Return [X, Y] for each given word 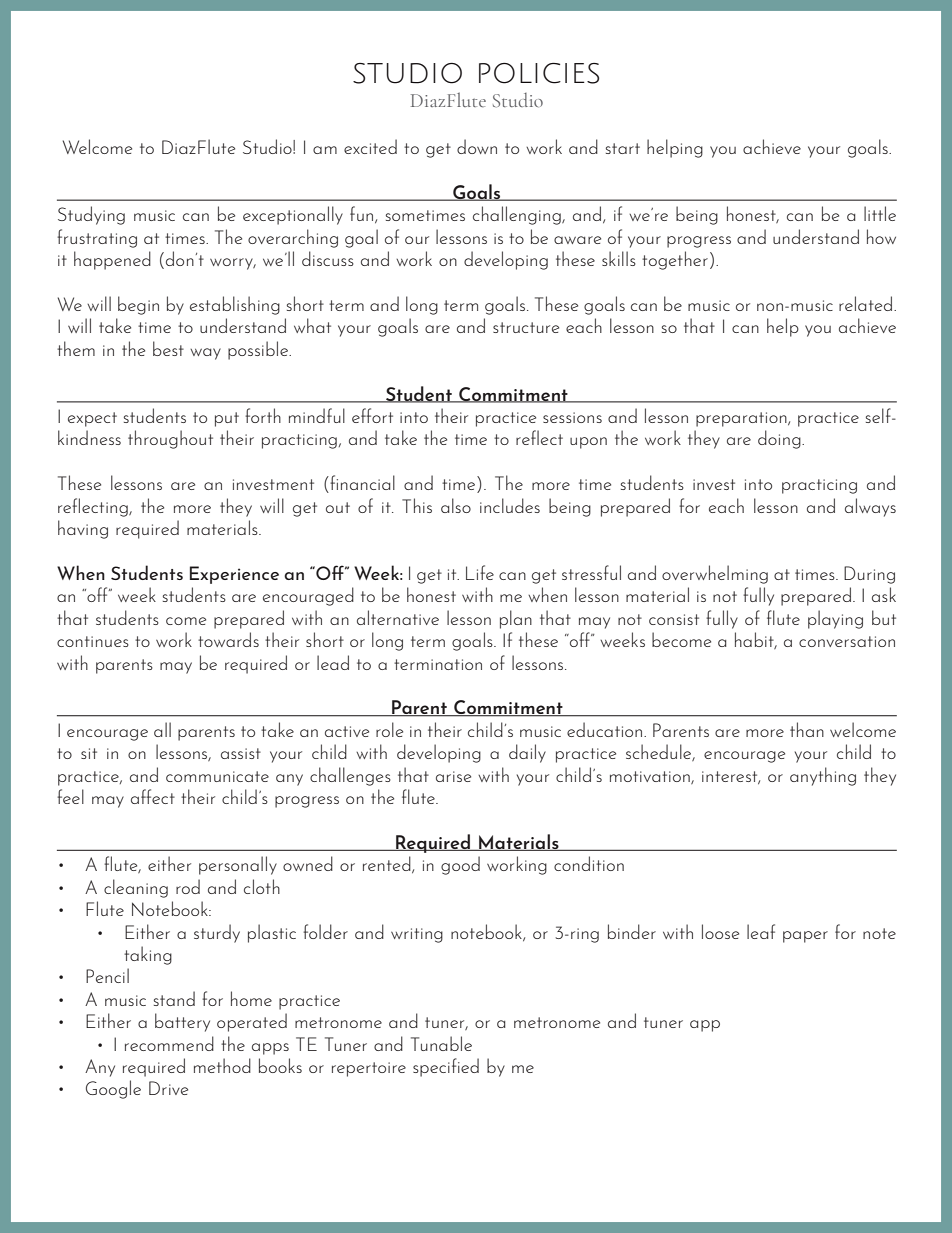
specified [446, 1067]
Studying [91, 215]
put [227, 419]
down [477, 146]
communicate [217, 776]
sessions [572, 417]
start [623, 148]
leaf [761, 931]
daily [527, 753]
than [807, 729]
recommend [169, 1043]
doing [780, 439]
